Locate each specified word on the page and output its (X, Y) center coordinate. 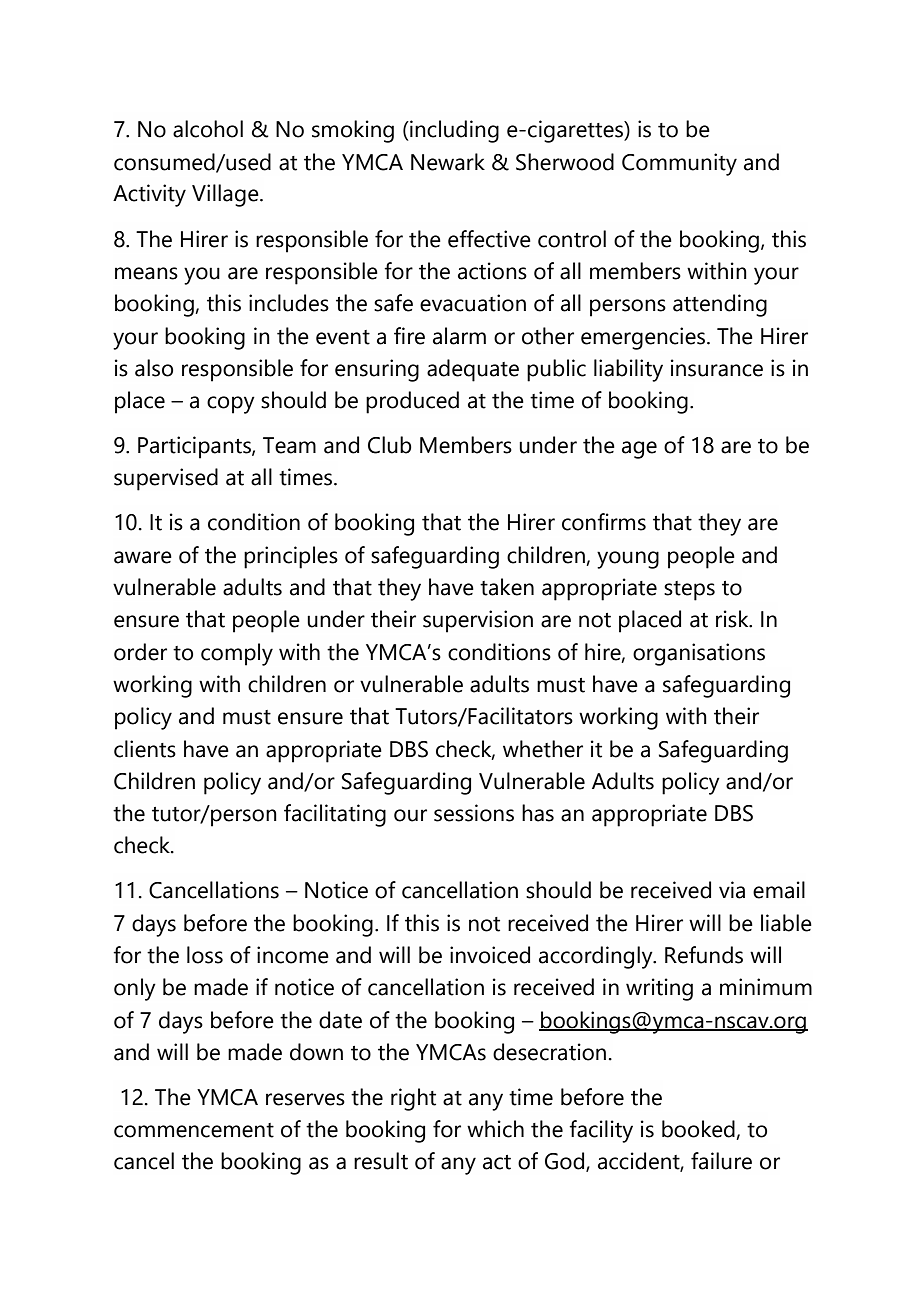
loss (205, 955)
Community (679, 164)
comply (237, 654)
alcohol (208, 129)
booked (699, 1130)
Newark (448, 162)
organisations (699, 654)
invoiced (490, 955)
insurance (717, 368)
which (495, 1129)
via (732, 890)
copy (231, 405)
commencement (194, 1130)
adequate (473, 370)
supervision (478, 621)
